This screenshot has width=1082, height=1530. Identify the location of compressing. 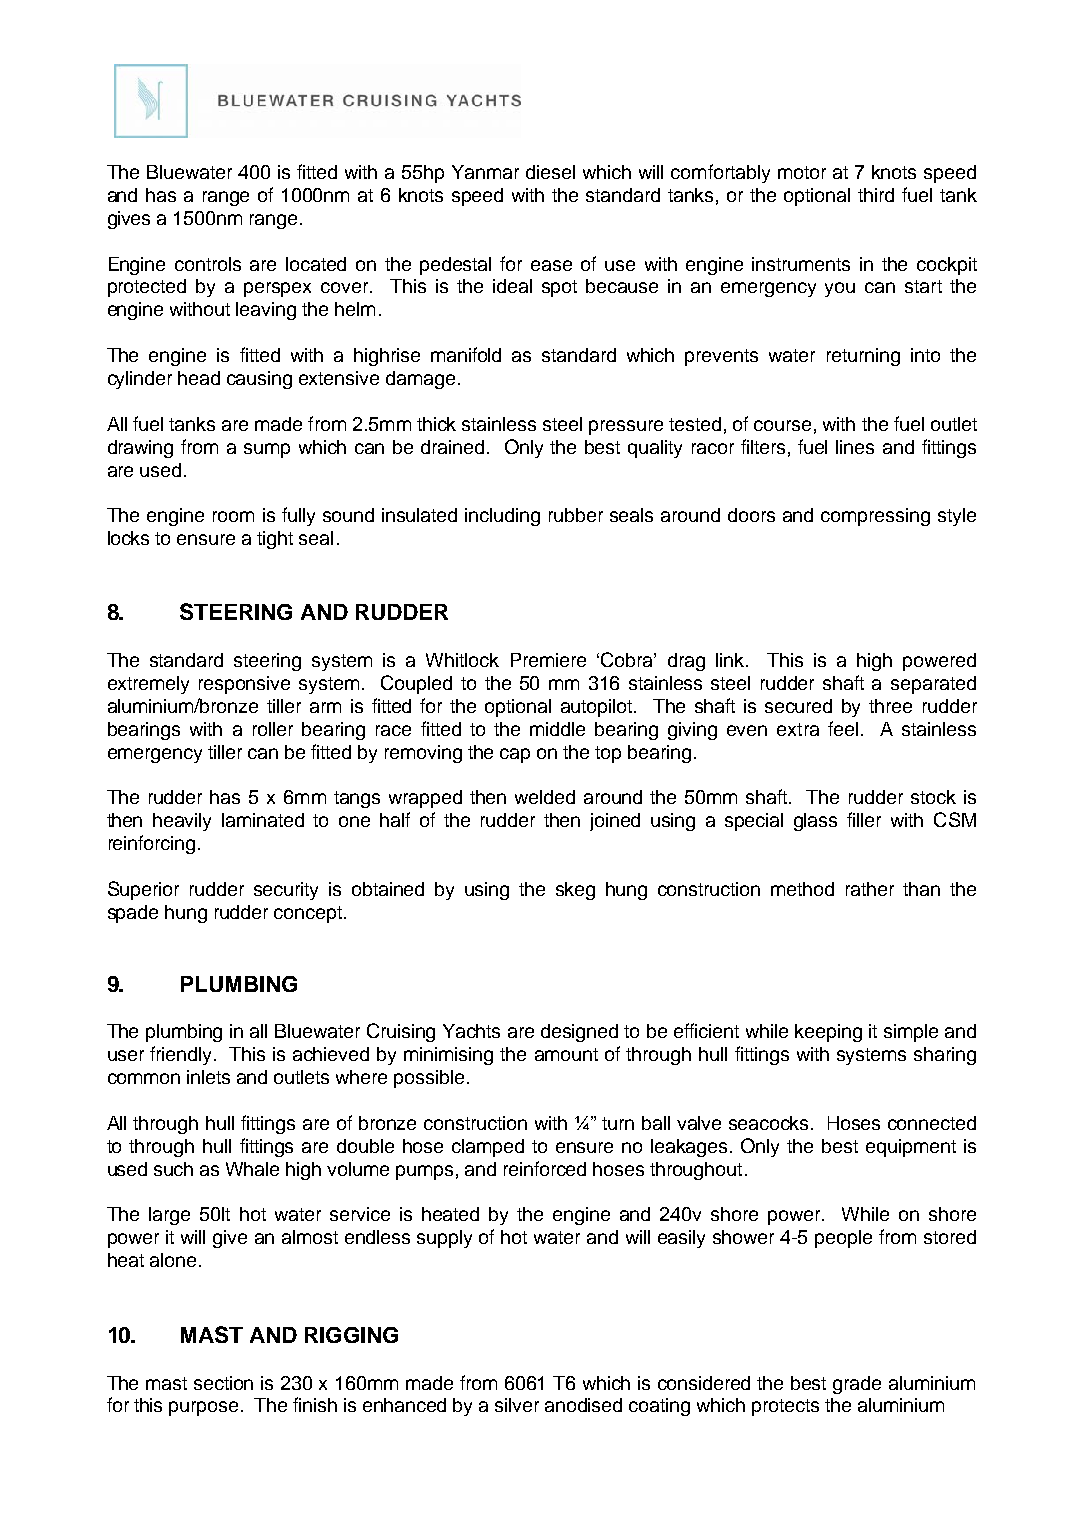
(875, 517).
